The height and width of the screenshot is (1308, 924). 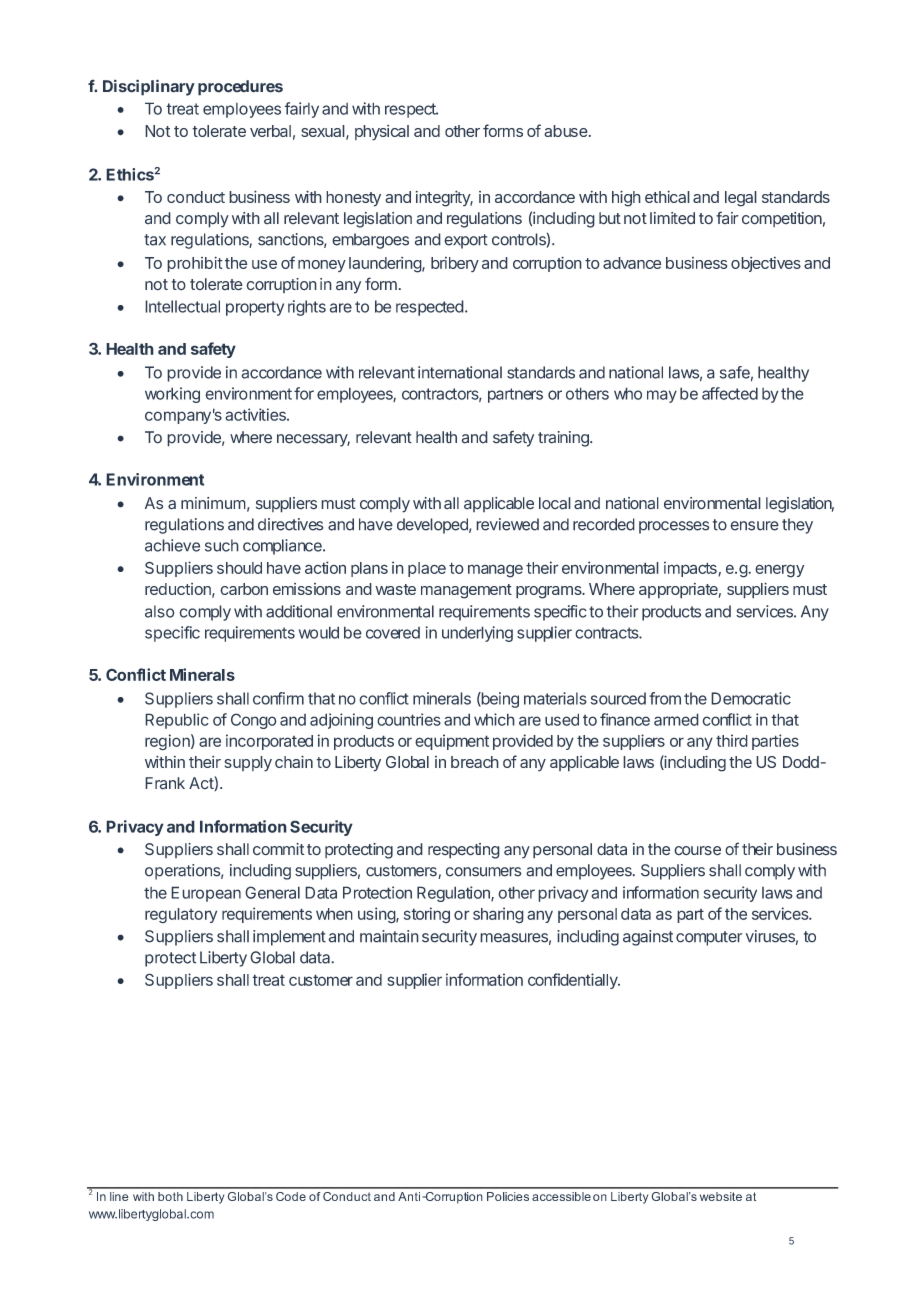 I want to click on implement, so click(x=289, y=938).
